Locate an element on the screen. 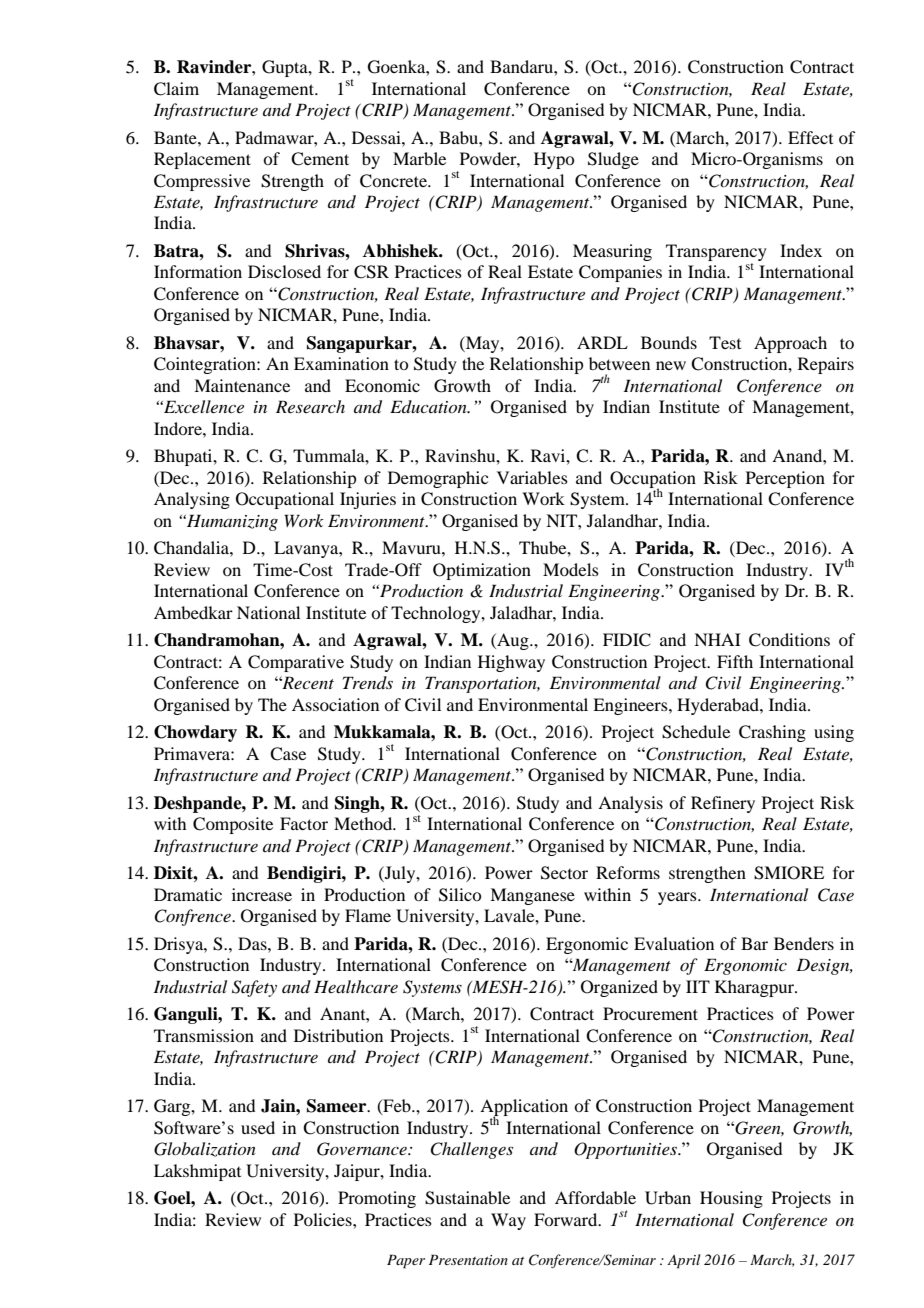 Image resolution: width=924 pixels, height=1308 pixels. Highway is located at coordinates (511, 663).
